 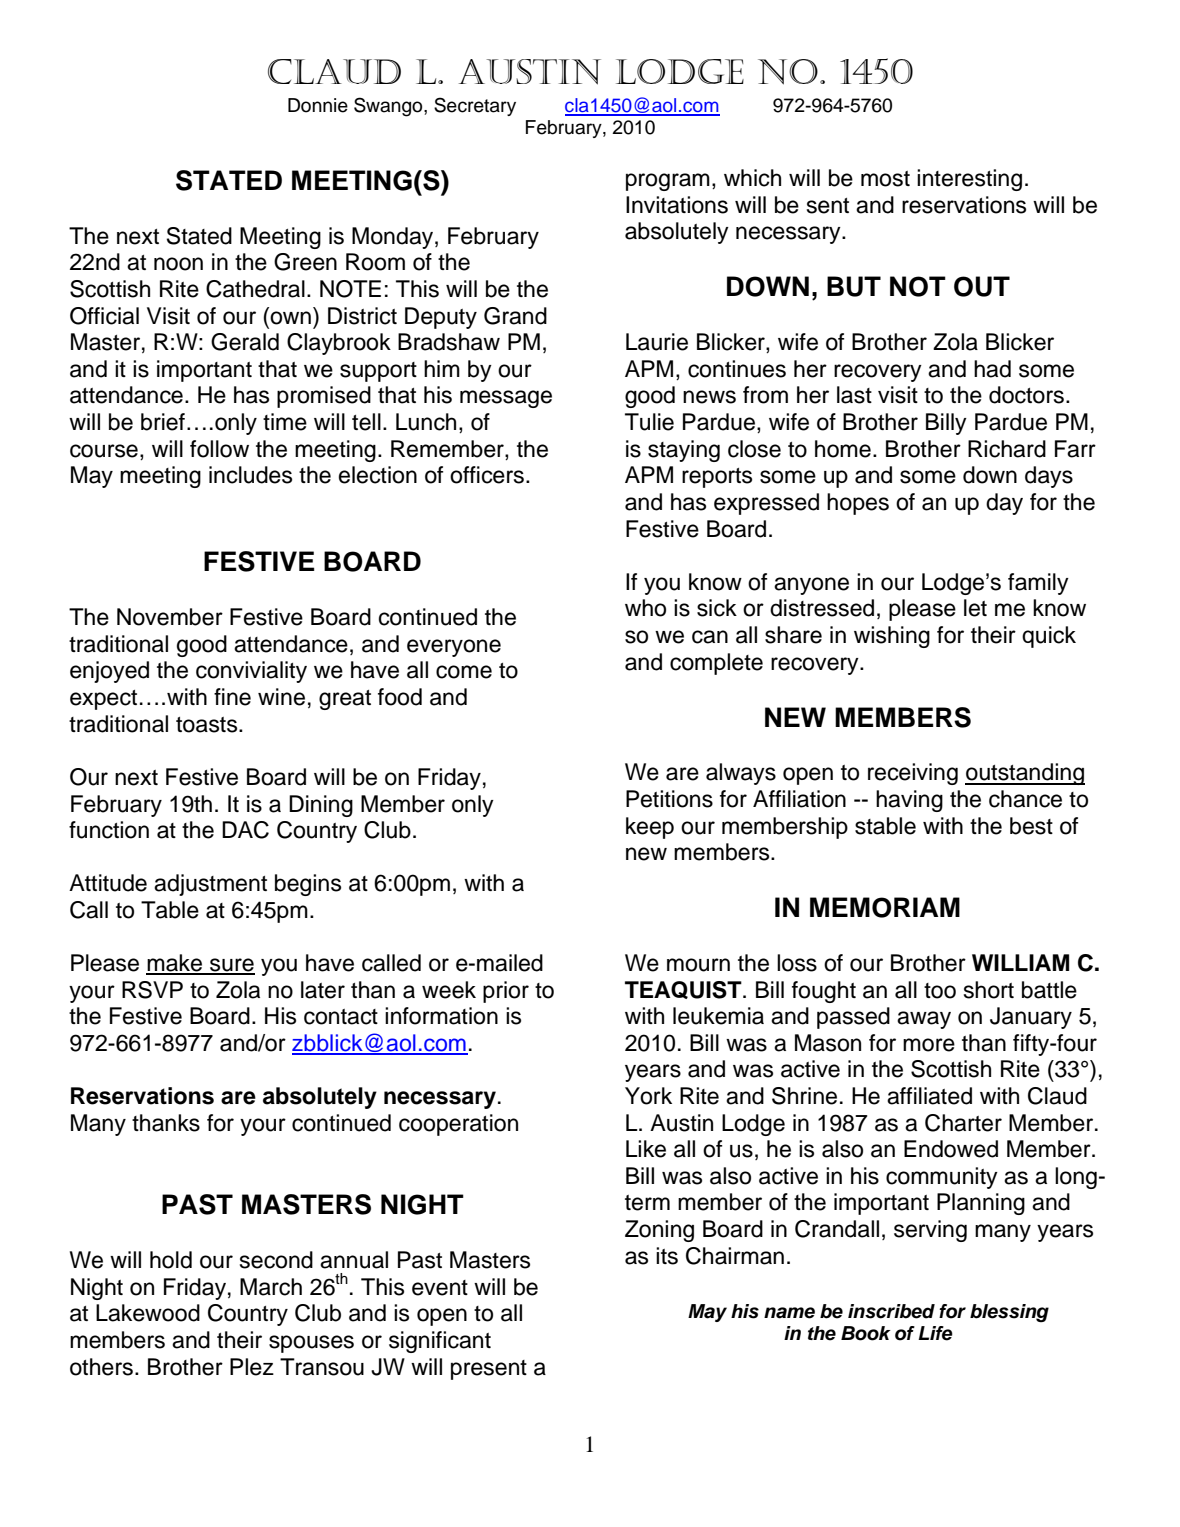 What do you see at coordinates (913, 774) in the screenshot?
I see `receiving` at bounding box center [913, 774].
